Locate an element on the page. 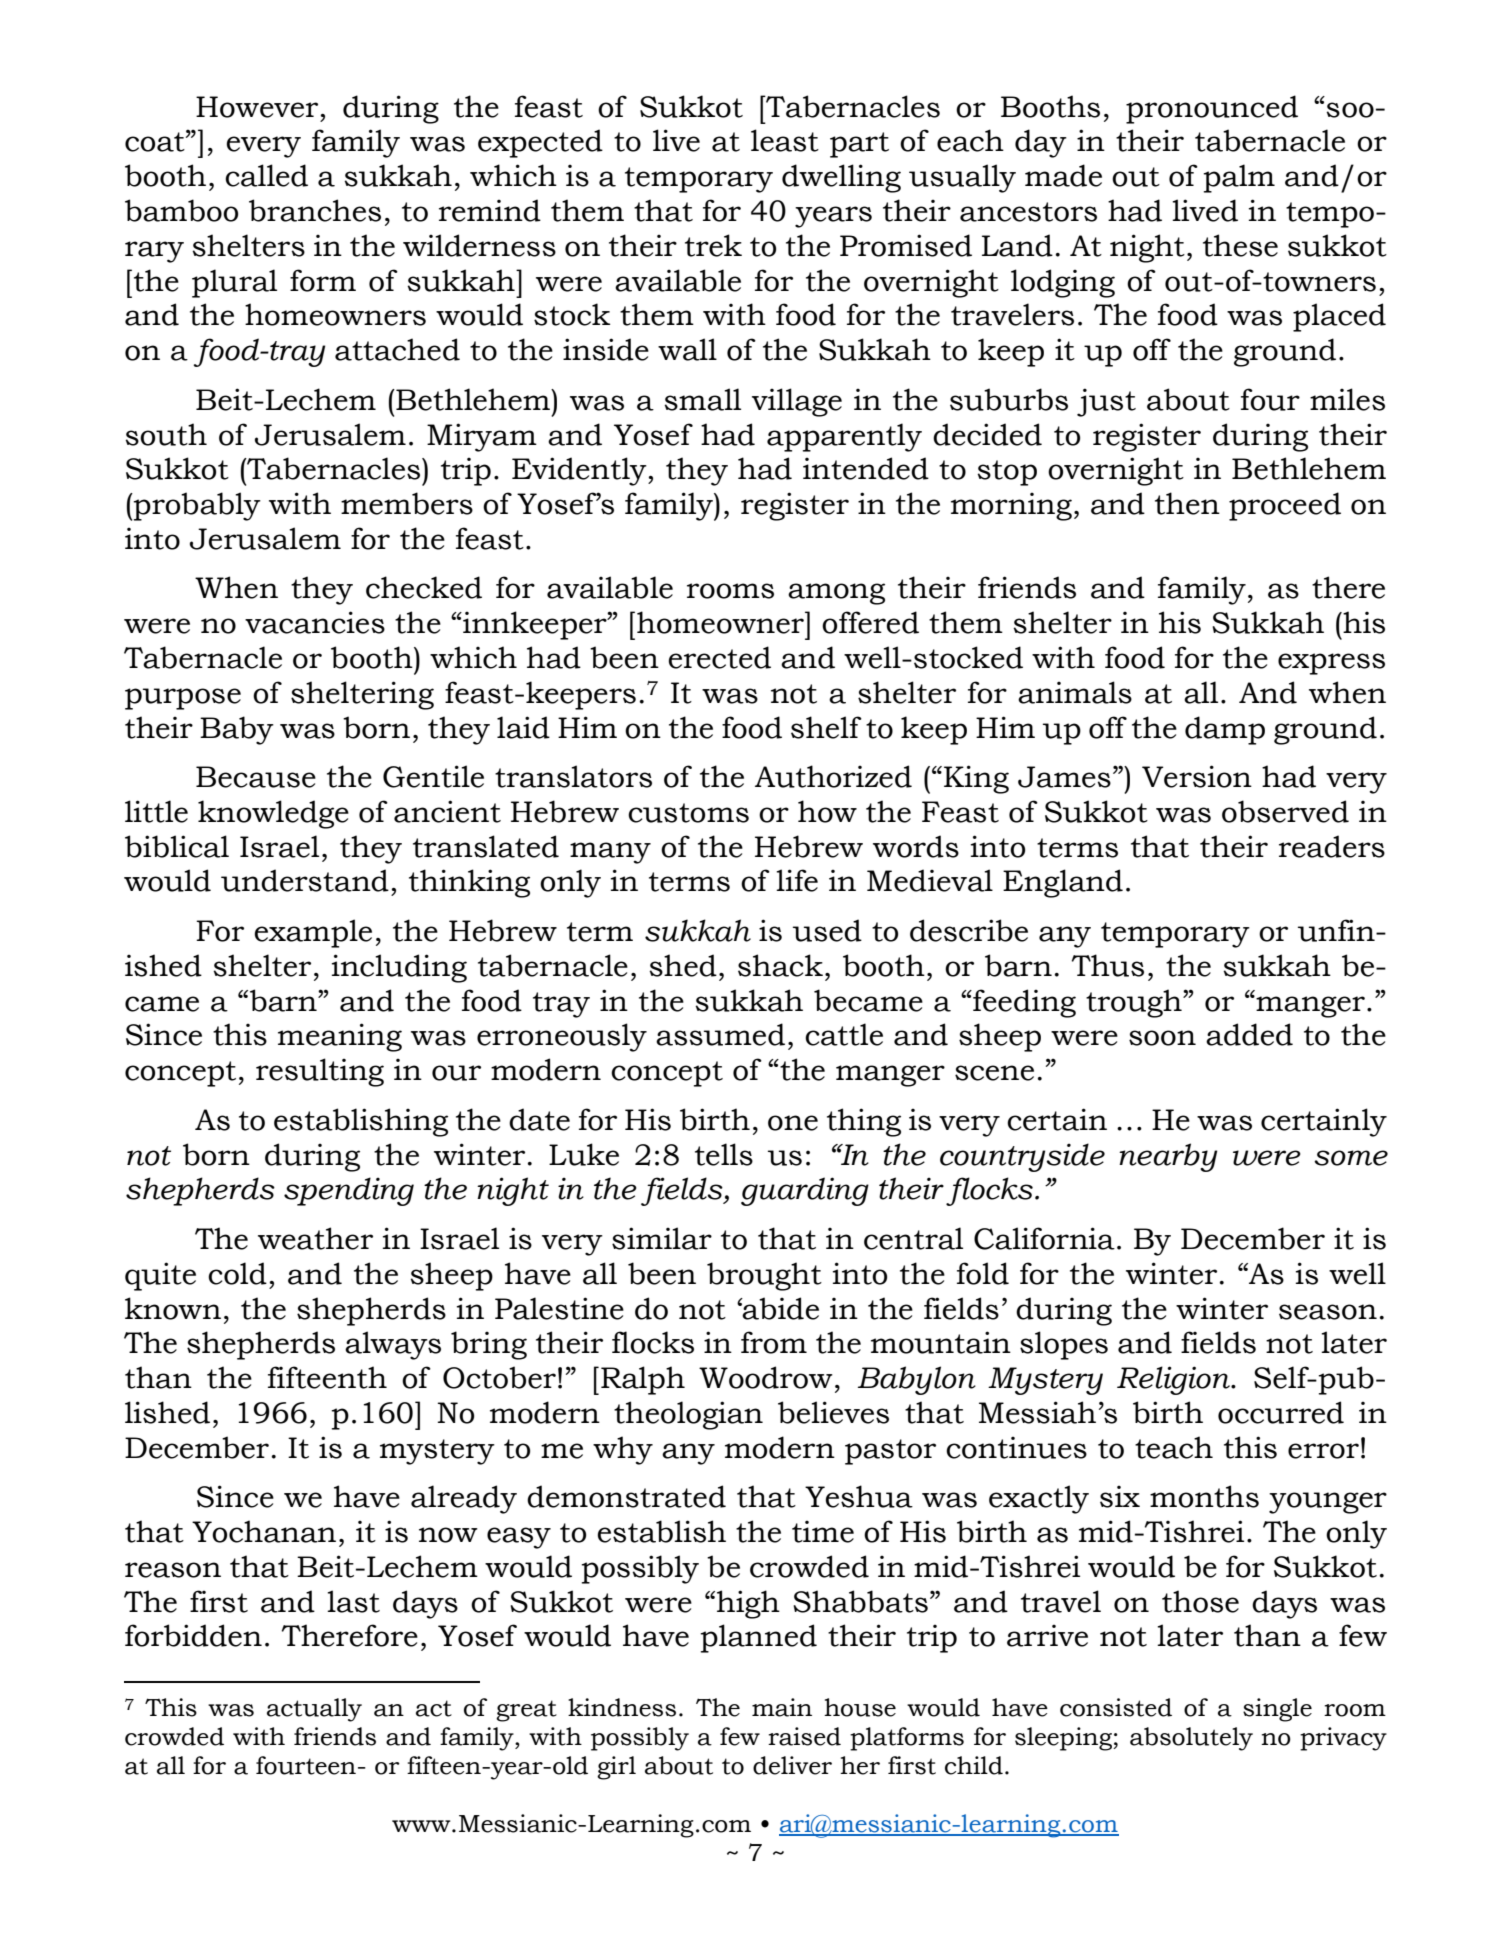 The image size is (1511, 1955). vacancies is located at coordinates (315, 622).
